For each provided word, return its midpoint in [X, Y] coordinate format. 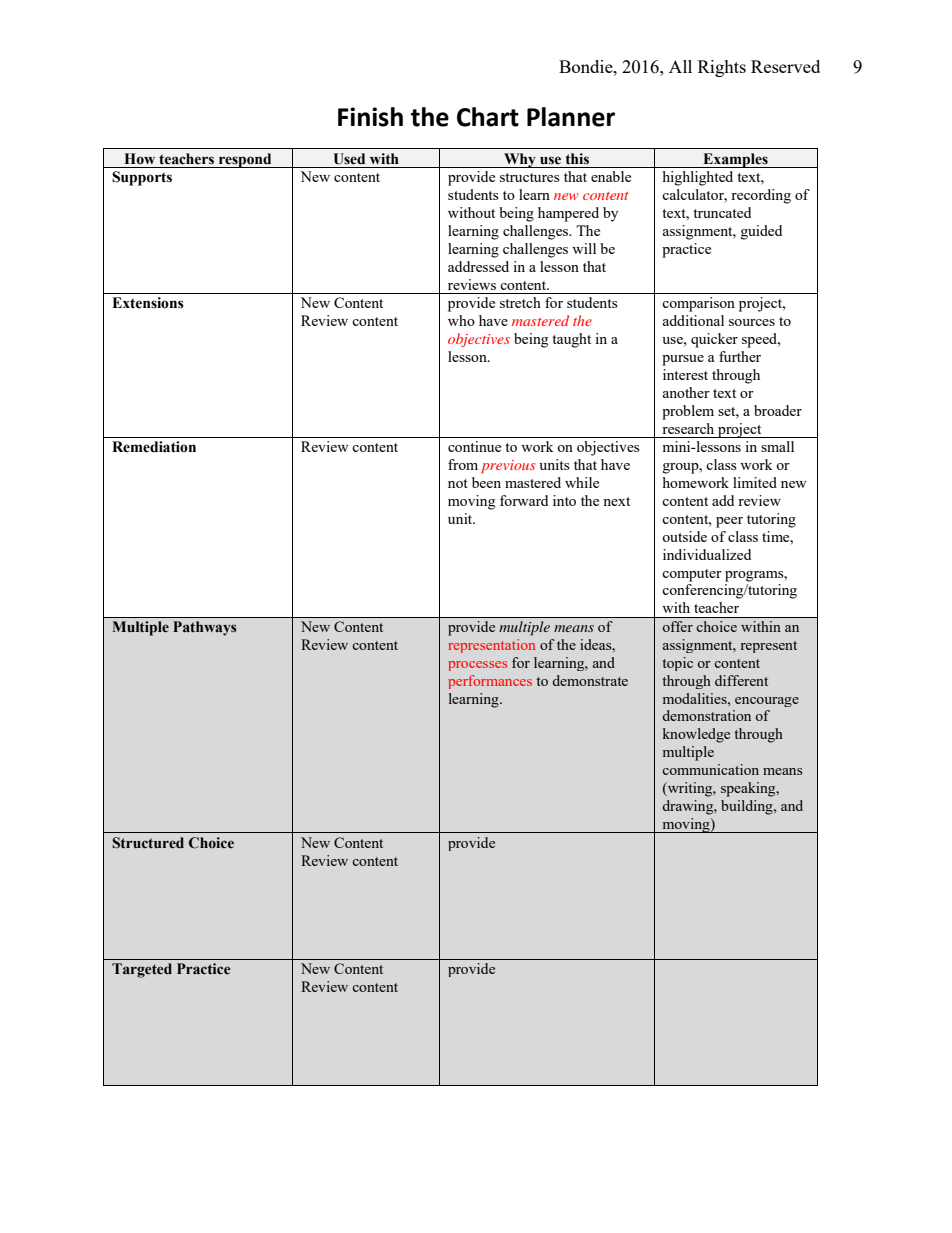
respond [245, 160]
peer [729, 522]
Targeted [142, 970]
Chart [488, 117]
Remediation [154, 447]
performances [490, 682]
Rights [722, 68]
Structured [148, 843]
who [461, 320]
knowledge [696, 735]
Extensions [148, 303]
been [486, 482]
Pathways [205, 628]
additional [693, 320]
